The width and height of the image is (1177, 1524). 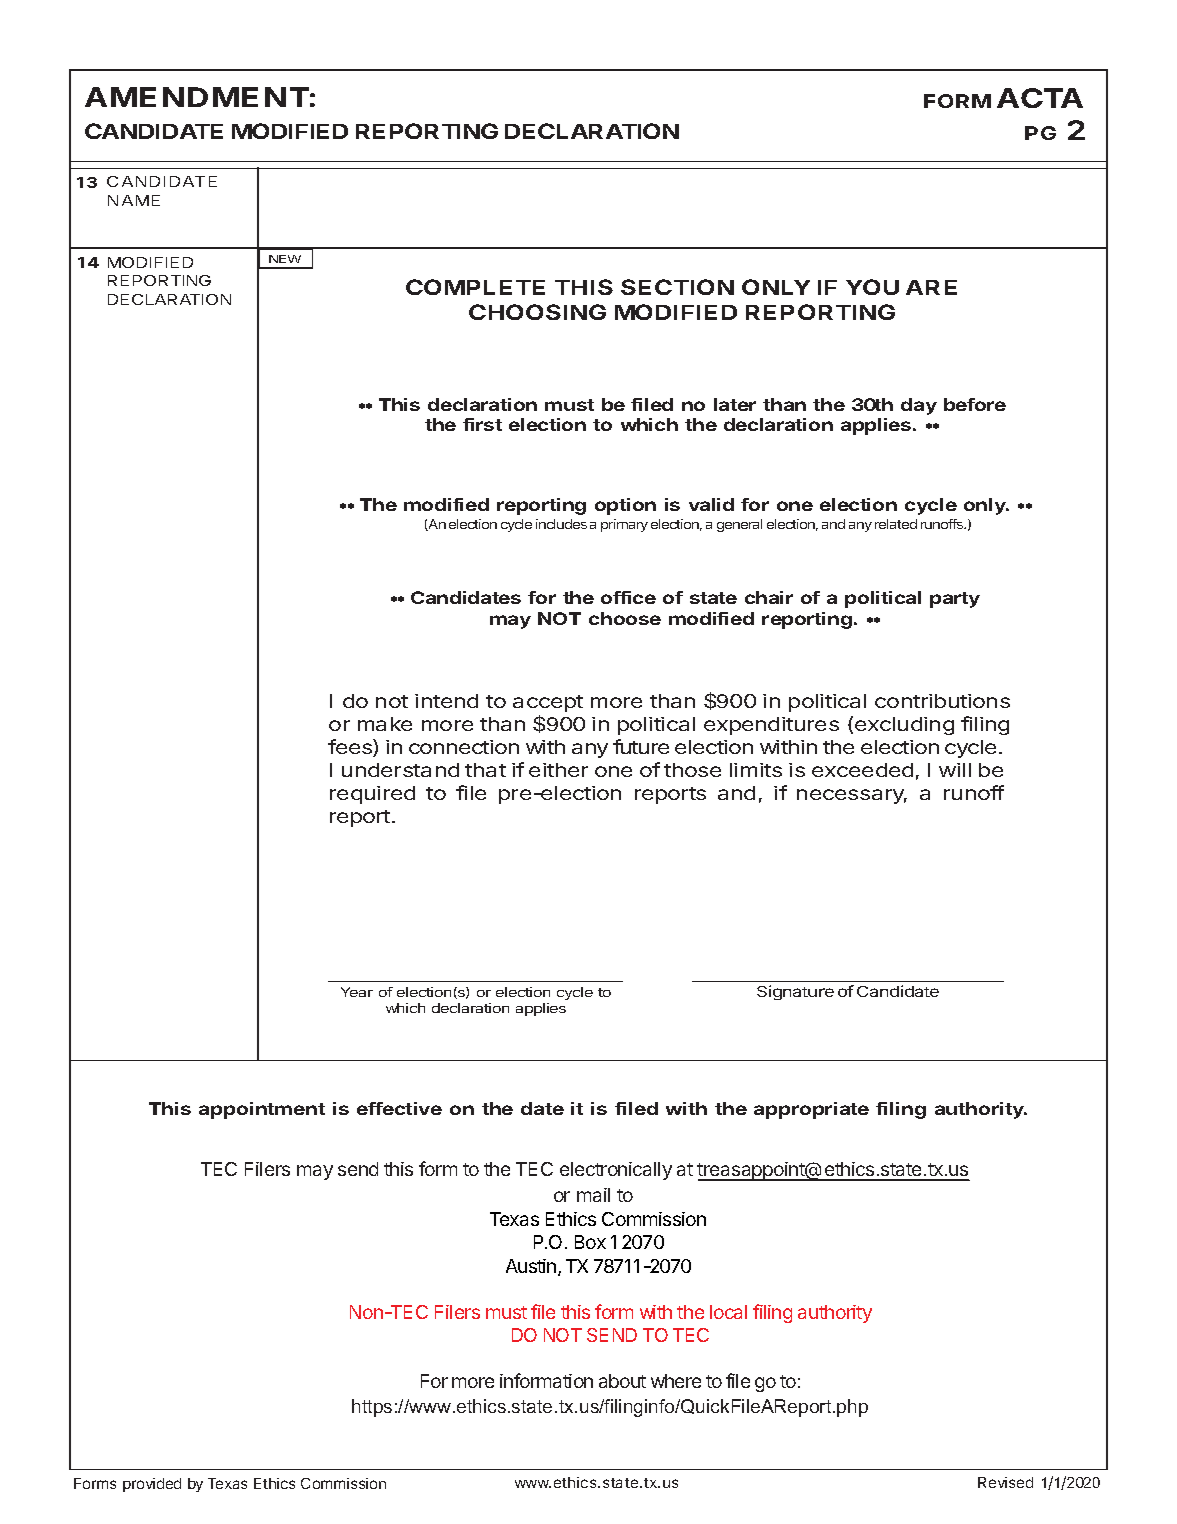 What do you see at coordinates (955, 770) in the image?
I see `will` at bounding box center [955, 770].
